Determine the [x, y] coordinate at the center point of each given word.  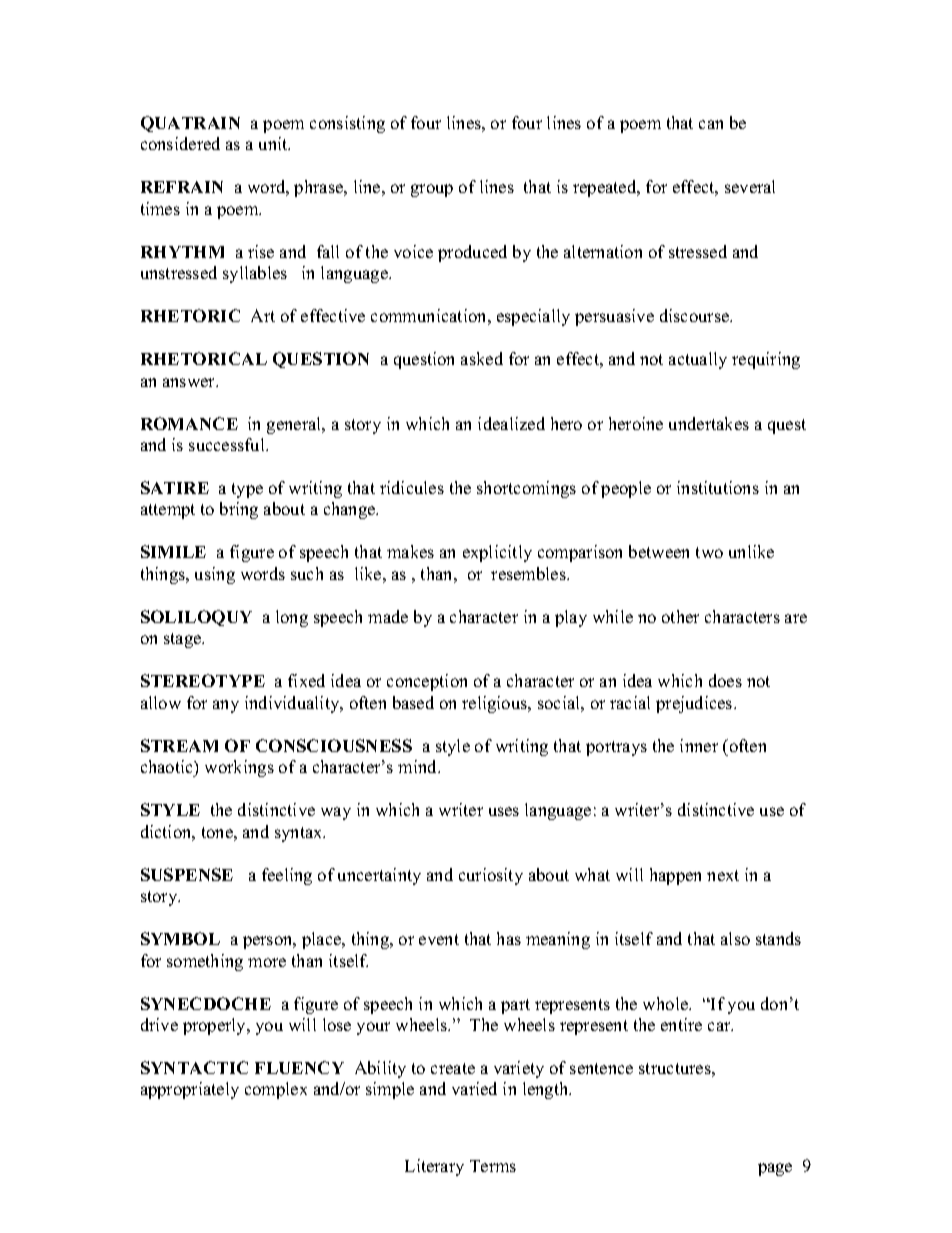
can [711, 124]
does [725, 680]
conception [427, 682]
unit [274, 143]
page [775, 1169]
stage [184, 640]
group [432, 190]
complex [276, 1090]
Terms [493, 1166]
